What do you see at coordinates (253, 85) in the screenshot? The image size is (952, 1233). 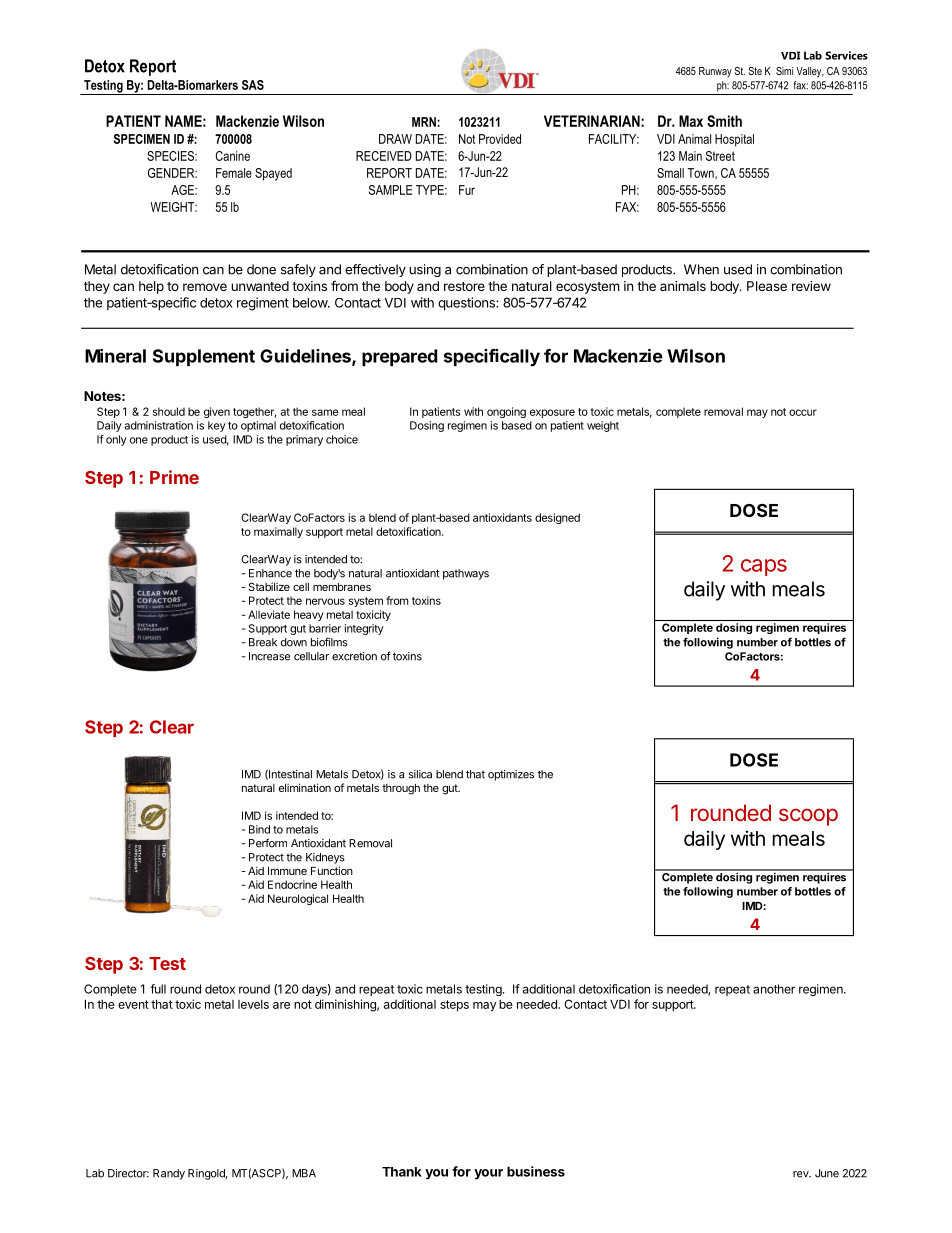 I see `SAS` at bounding box center [253, 85].
